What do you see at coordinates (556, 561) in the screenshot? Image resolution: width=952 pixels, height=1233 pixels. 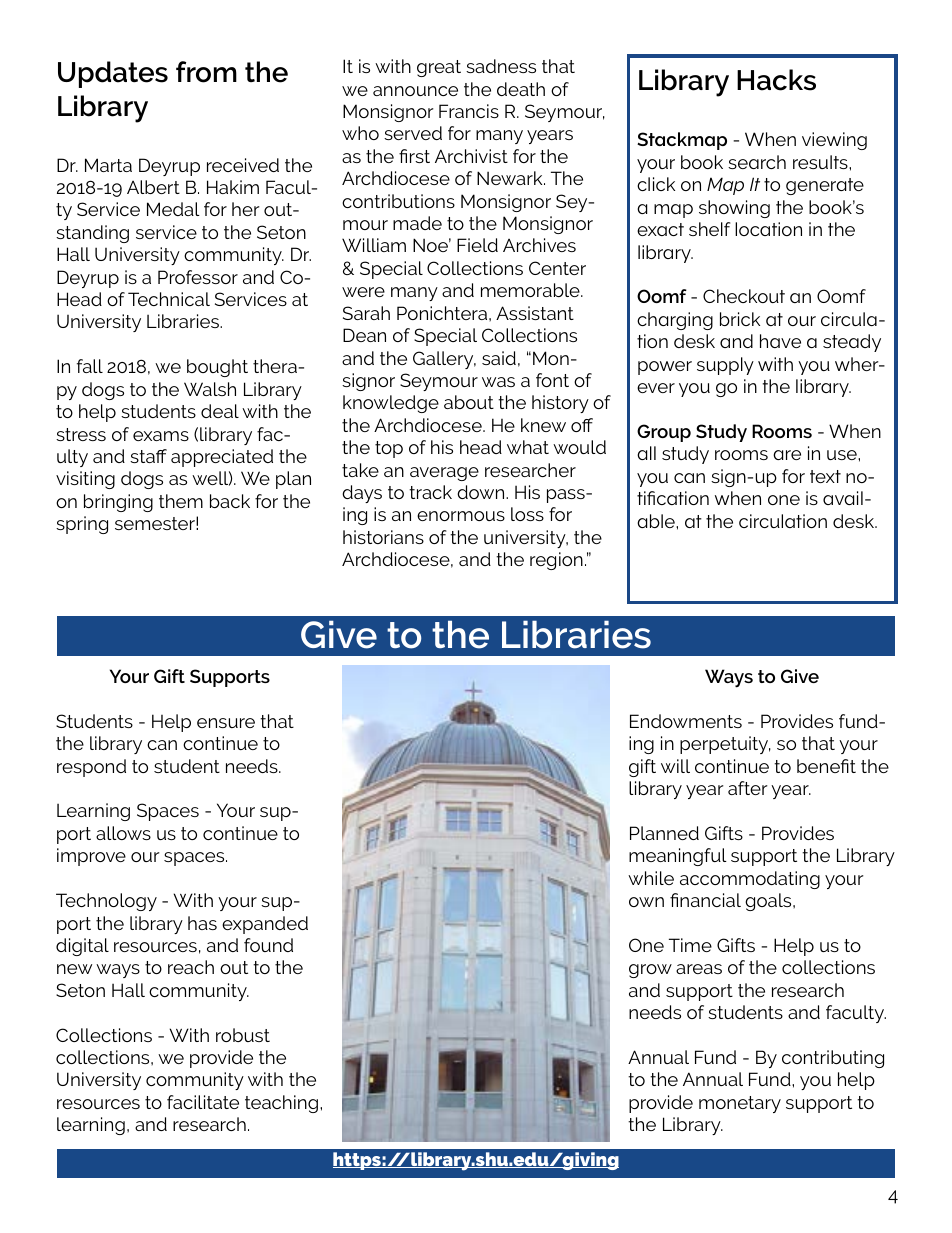 I see `region` at bounding box center [556, 561].
